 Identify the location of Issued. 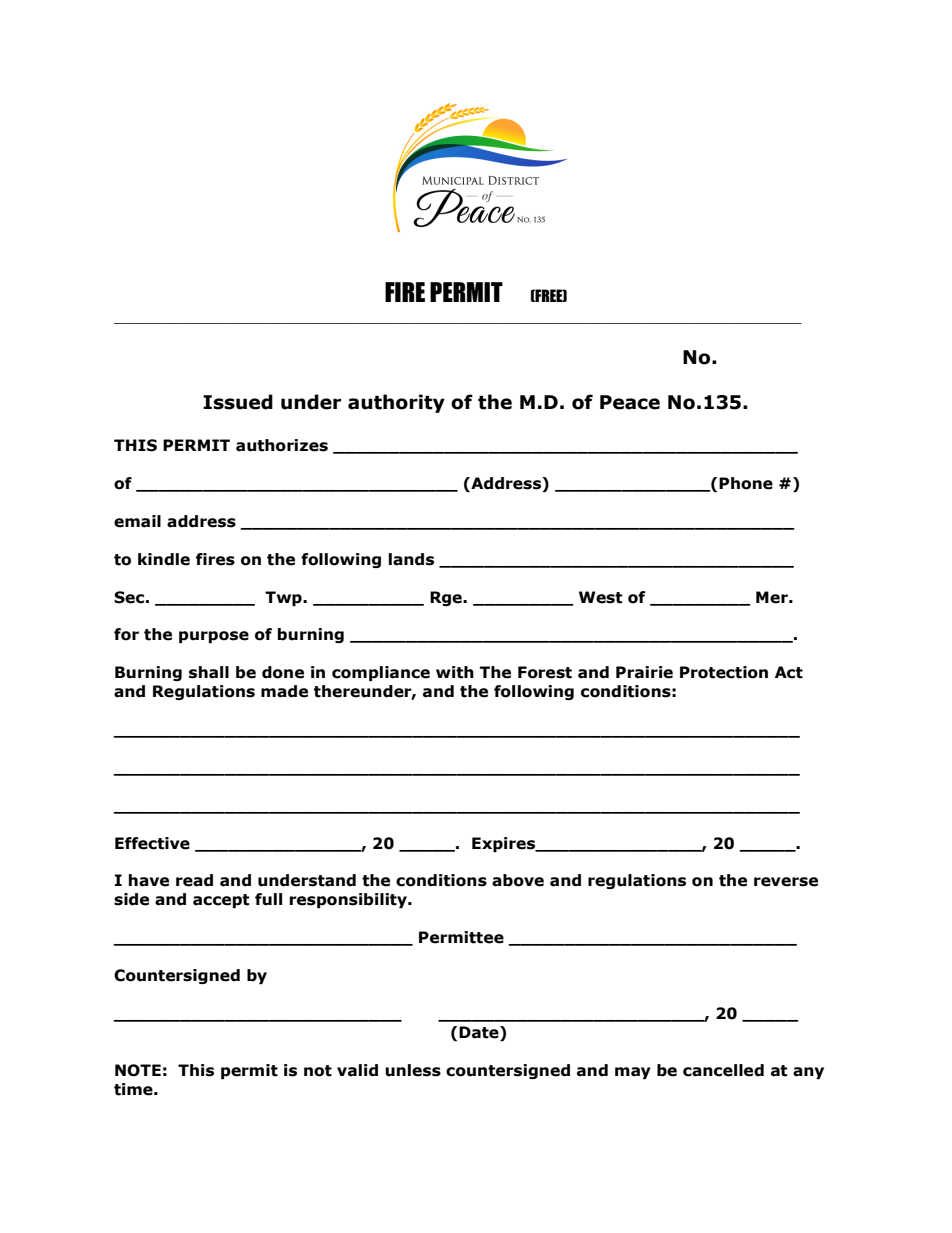
(238, 402).
